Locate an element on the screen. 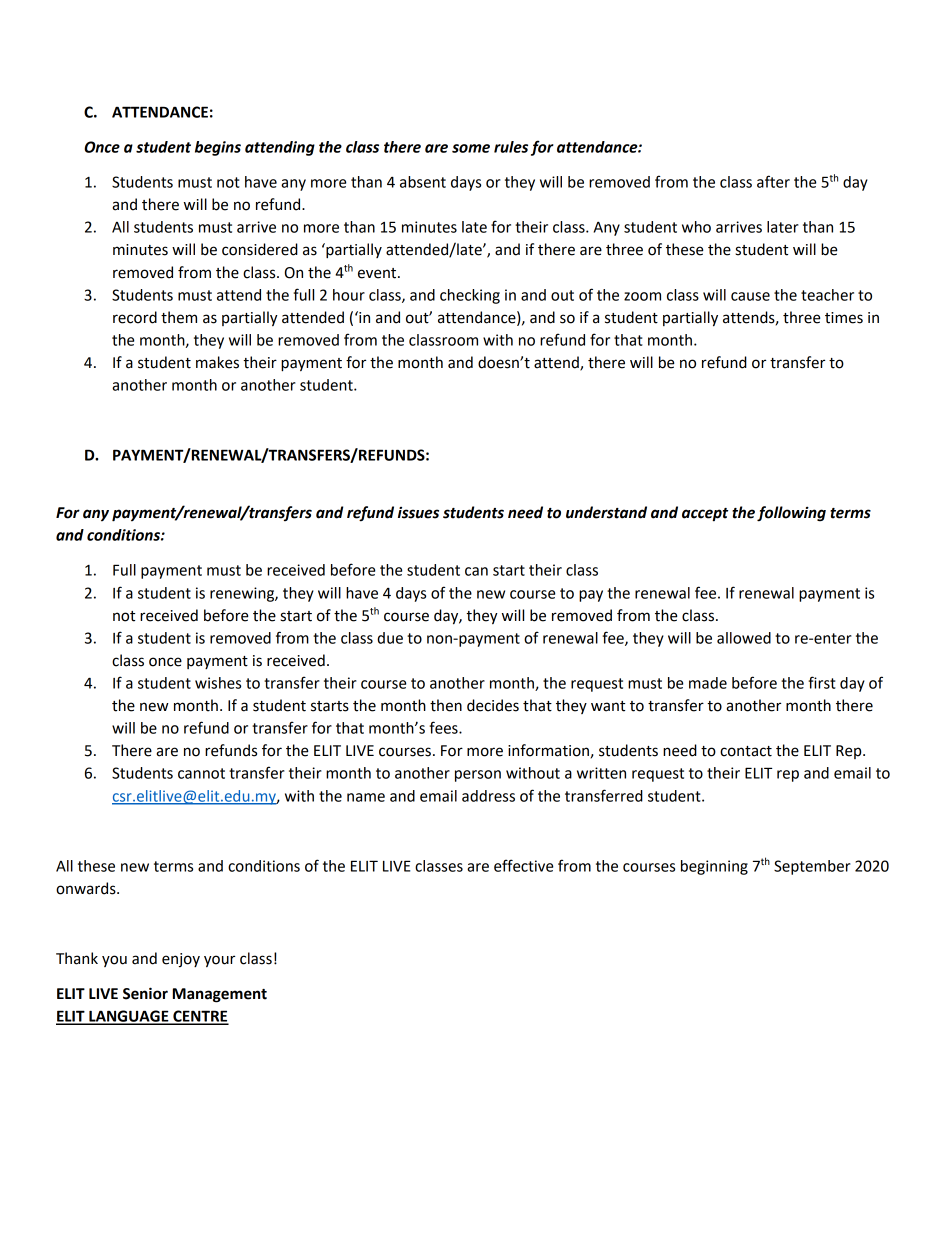  fees is located at coordinates (444, 727).
